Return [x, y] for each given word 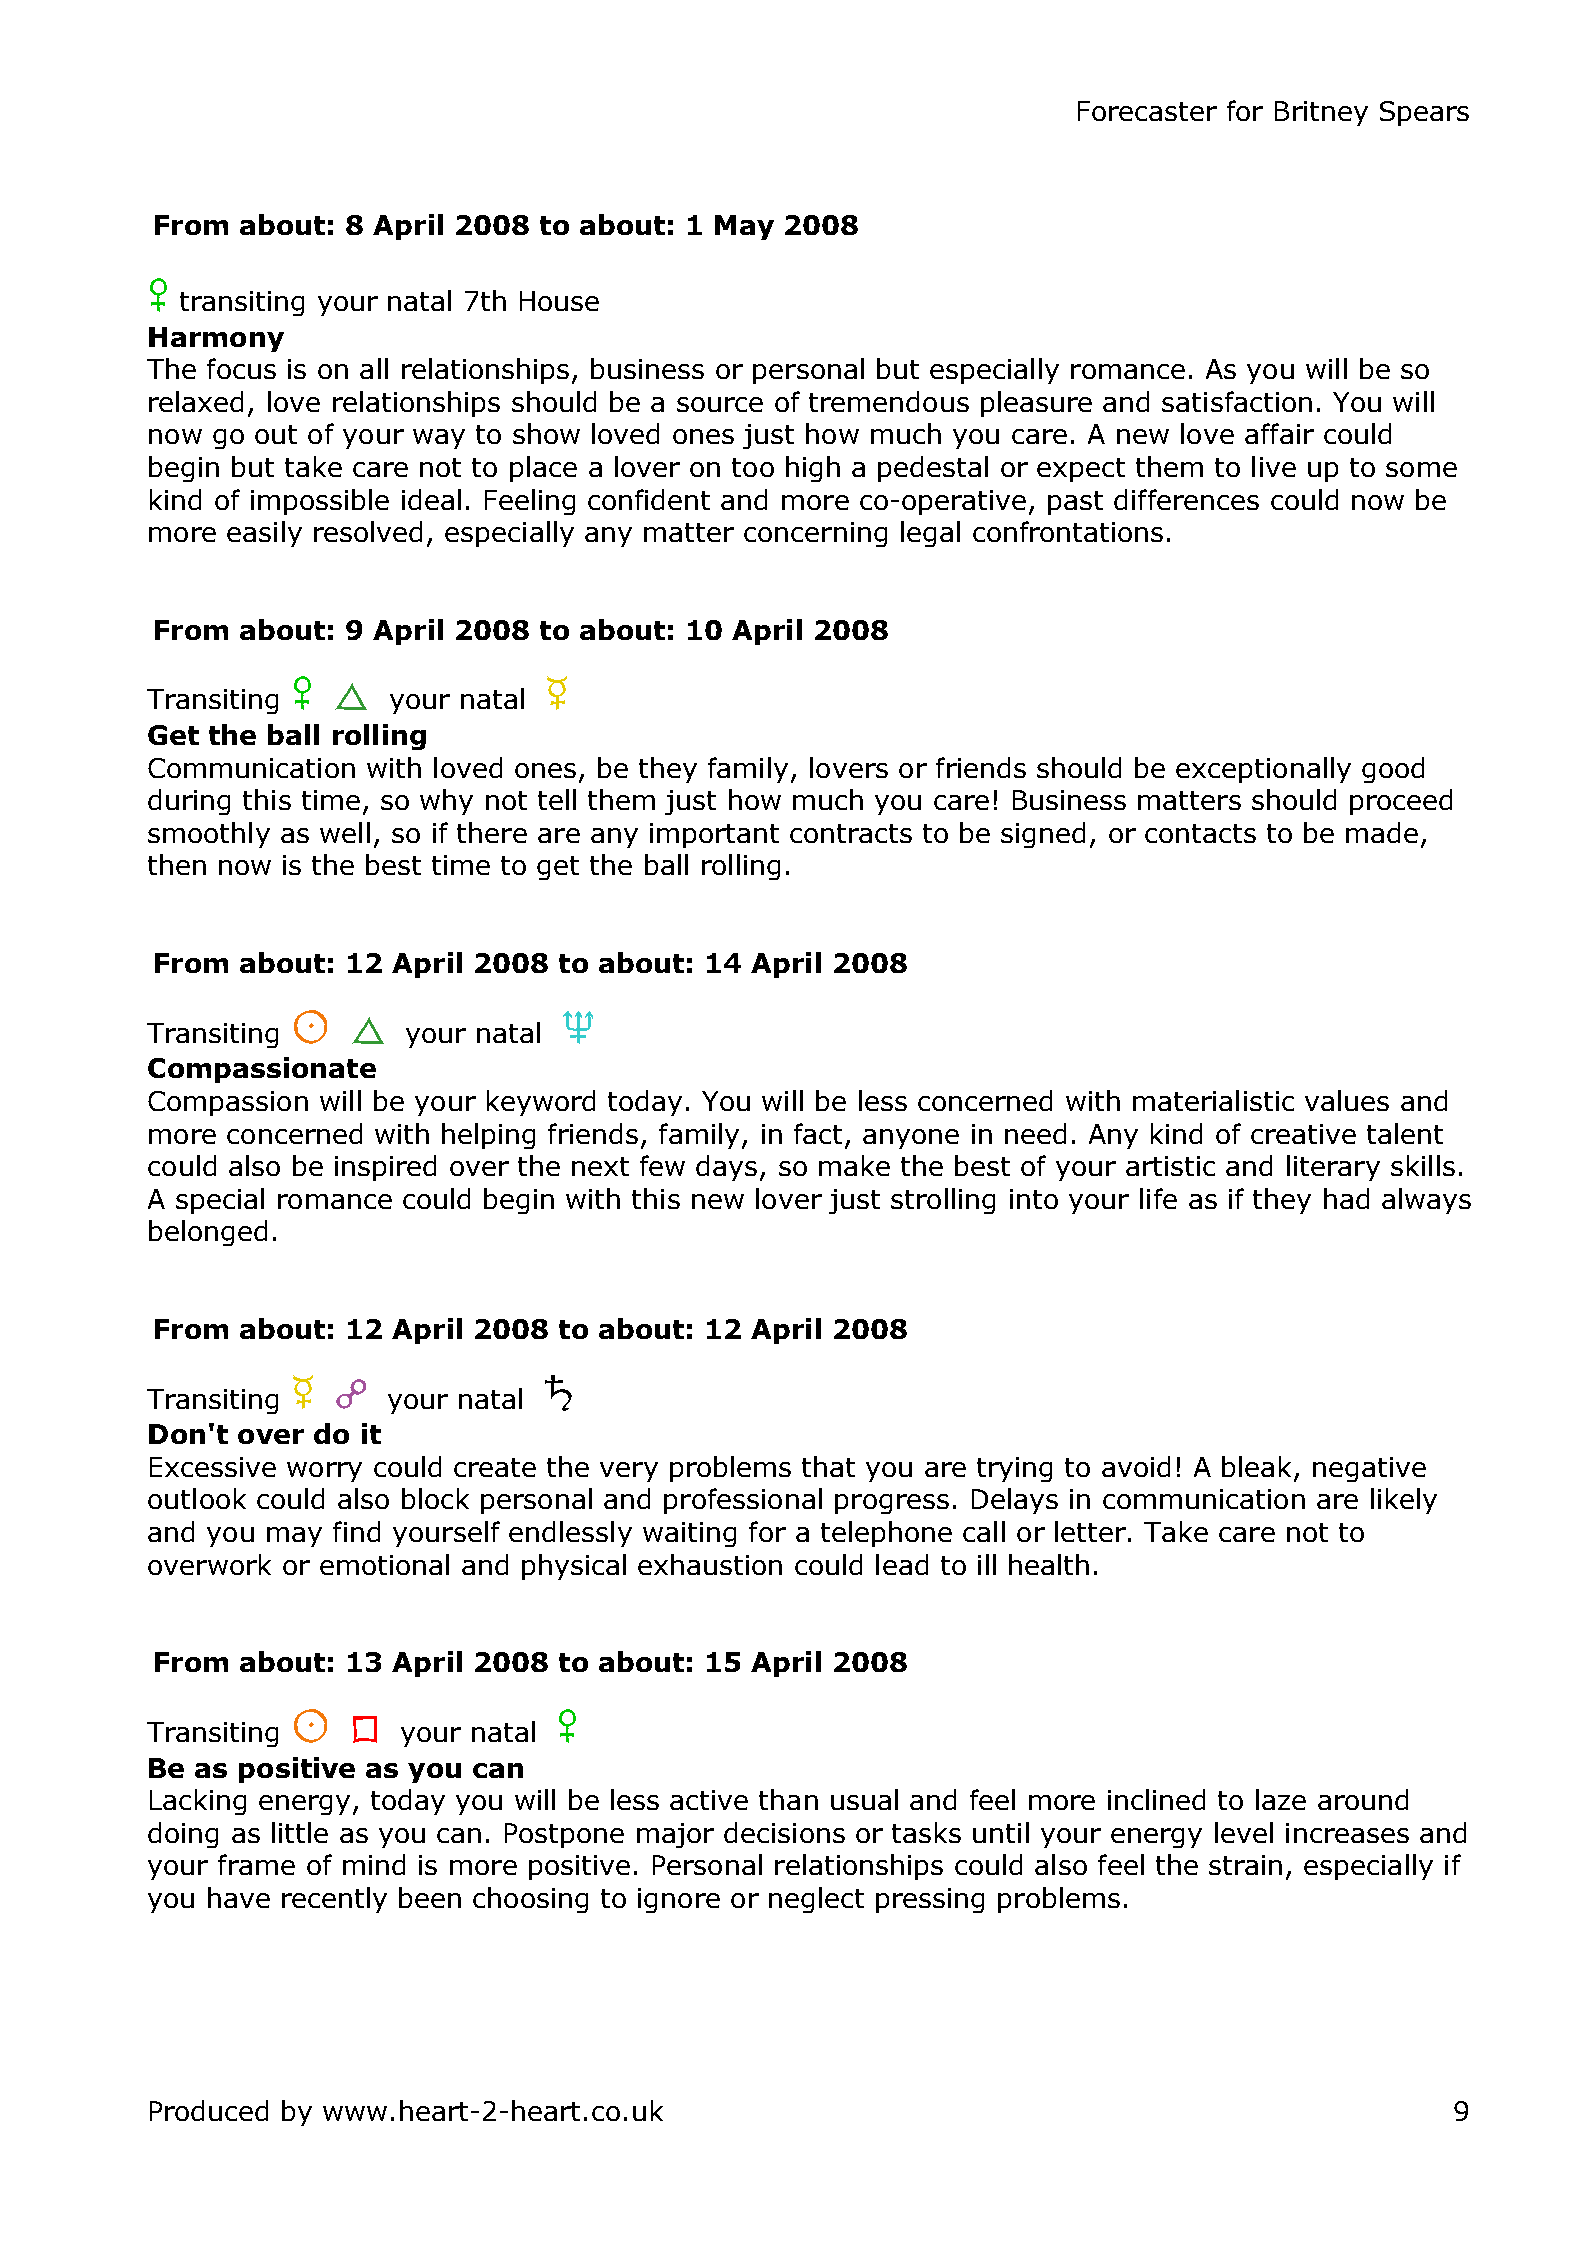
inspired [385, 1168]
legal [930, 534]
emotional [384, 1564]
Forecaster [1147, 111]
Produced [209, 2110]
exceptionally [1263, 770]
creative [1303, 1134]
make [854, 1165]
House [559, 301]
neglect [816, 1900]
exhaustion [710, 1564]
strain [1245, 1865]
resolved [368, 531]
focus [241, 368]
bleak [1258, 1468]
